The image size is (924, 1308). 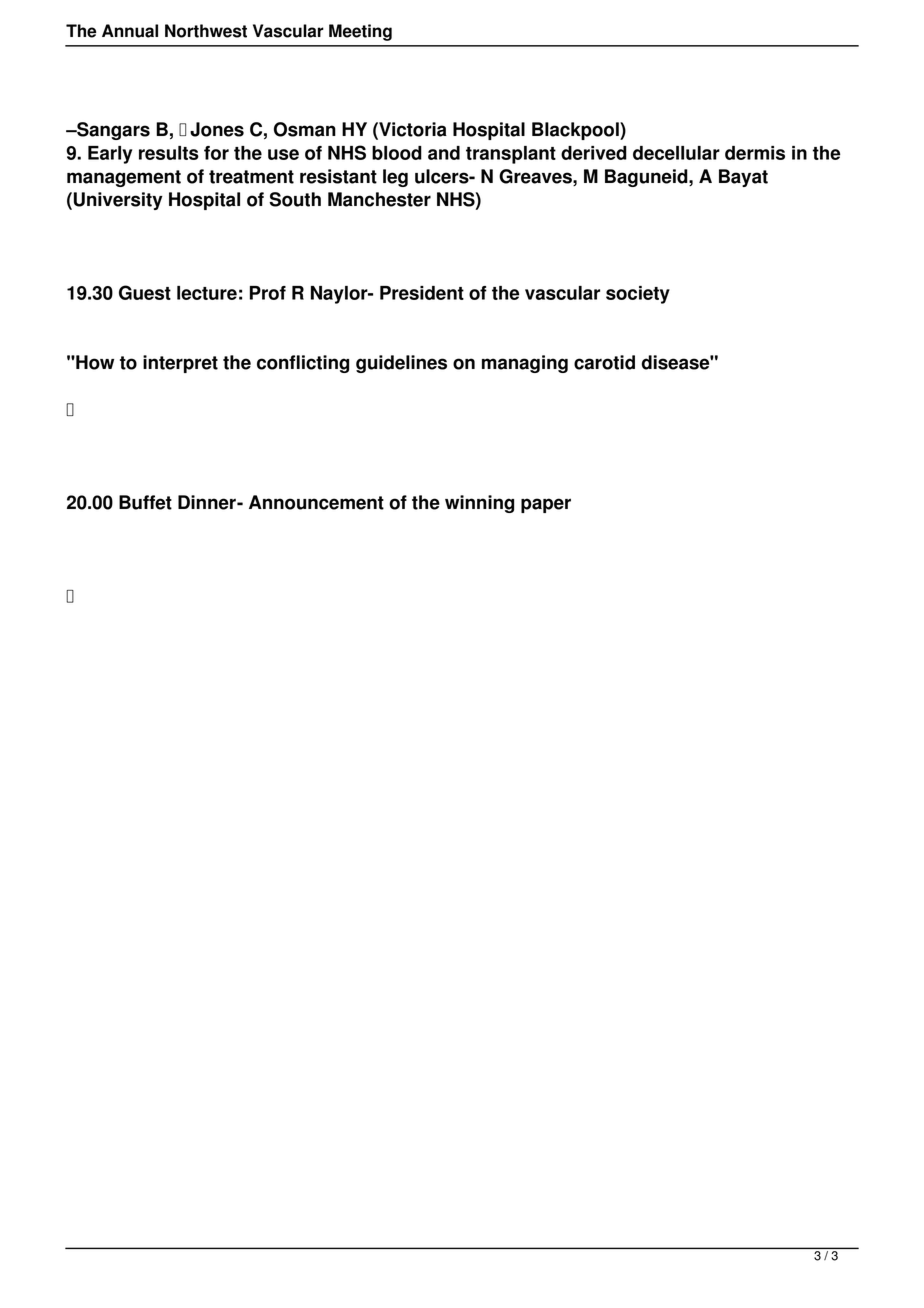 I want to click on interpret, so click(x=180, y=364).
